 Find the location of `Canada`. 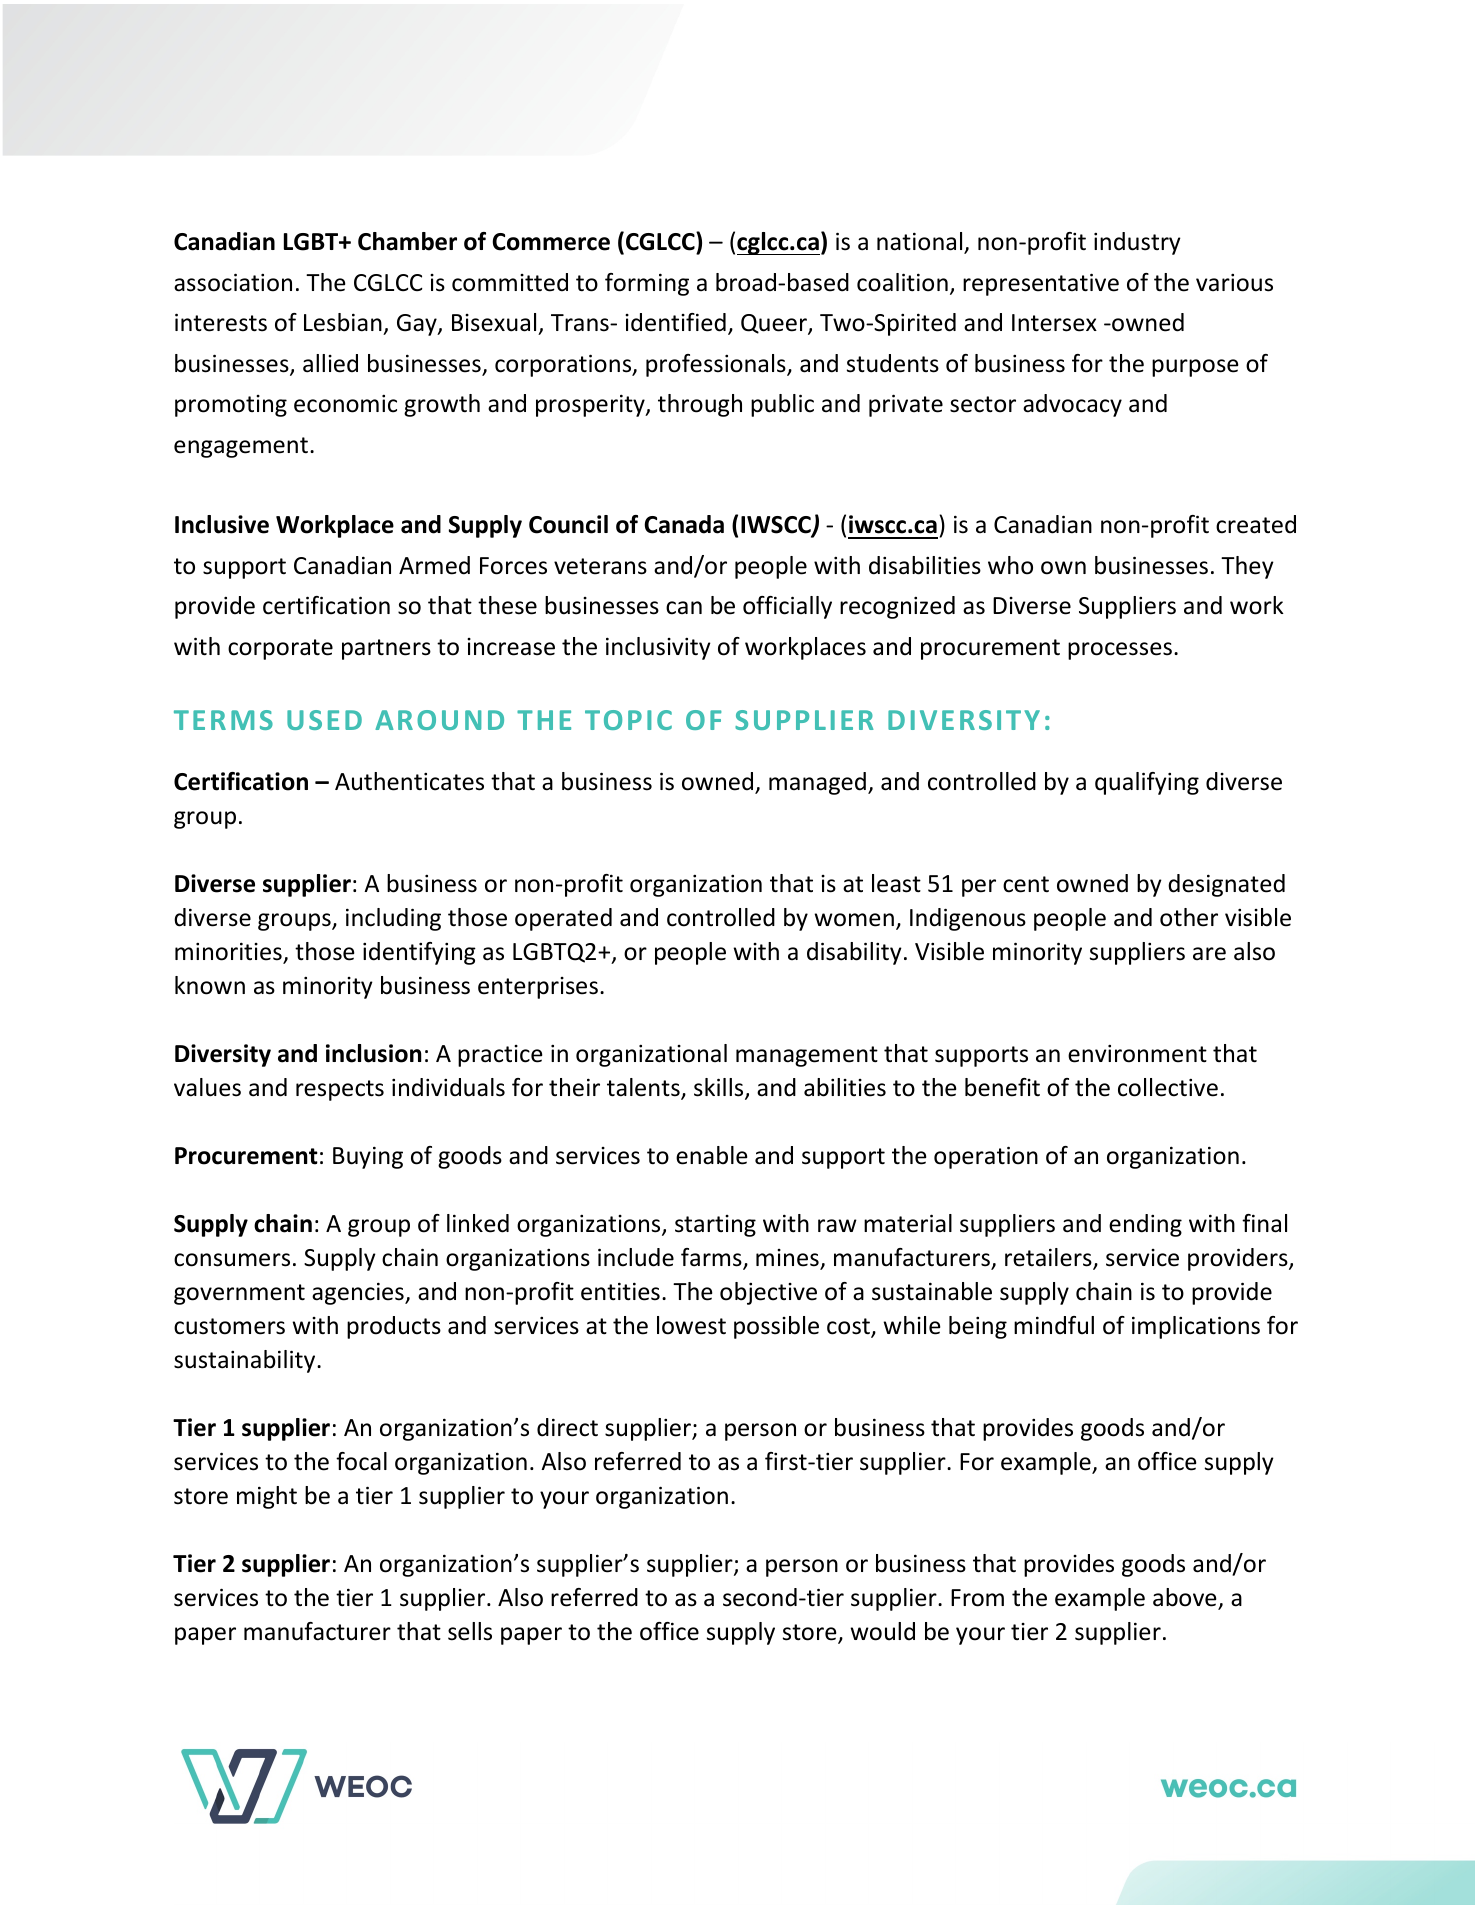

Canada is located at coordinates (684, 524).
